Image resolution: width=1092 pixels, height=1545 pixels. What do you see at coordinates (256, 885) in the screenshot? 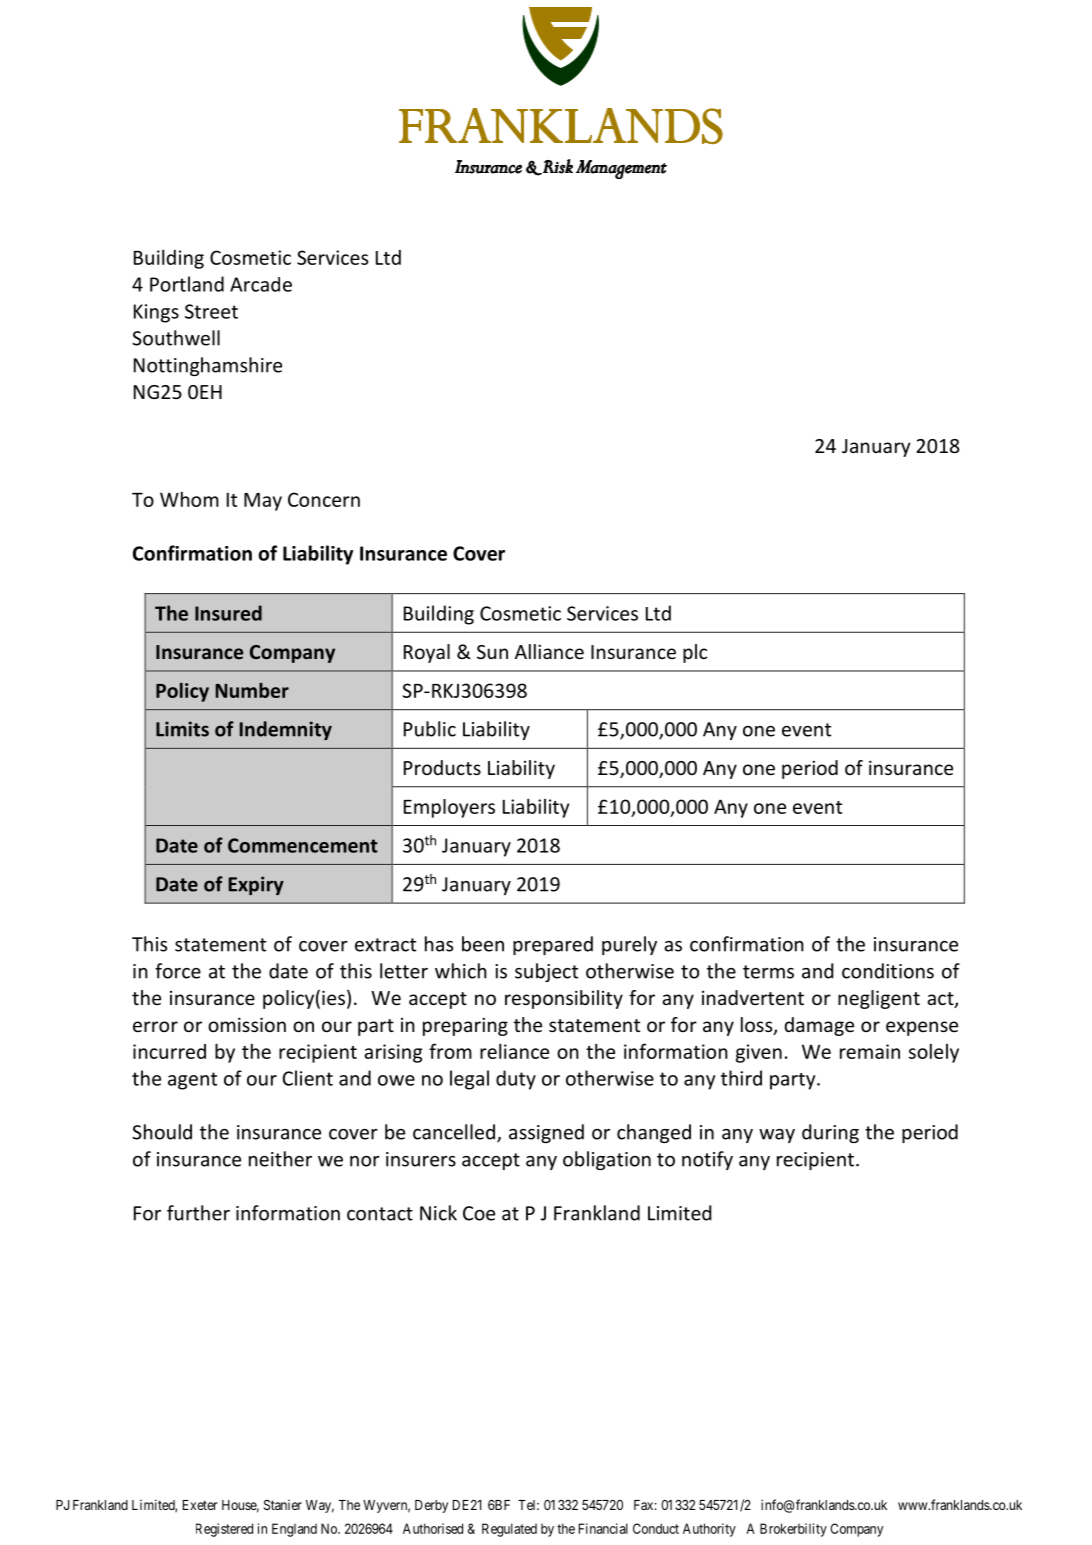
I see `Expiry` at bounding box center [256, 885].
